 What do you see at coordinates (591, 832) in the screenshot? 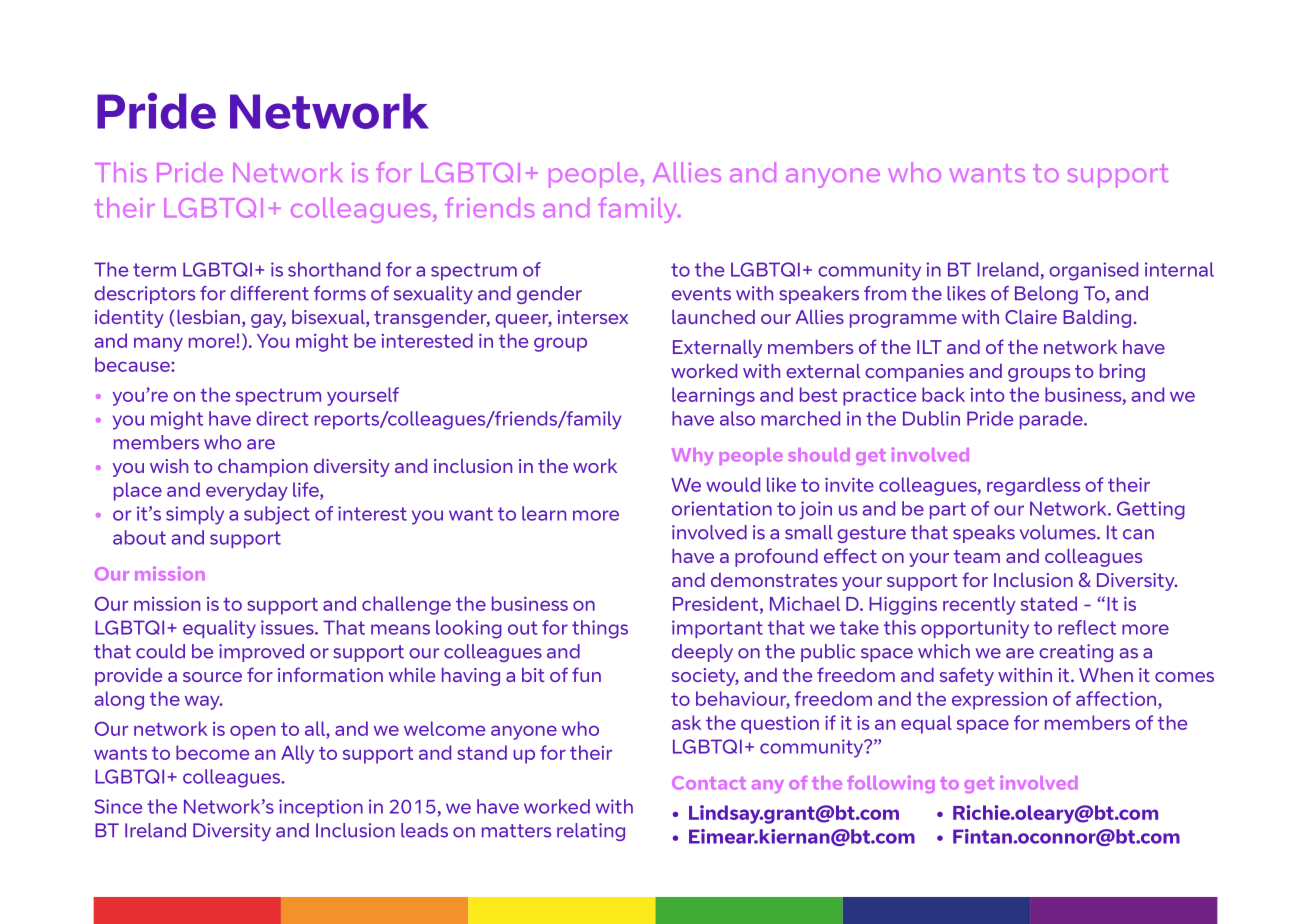
I see `relating` at bounding box center [591, 832].
